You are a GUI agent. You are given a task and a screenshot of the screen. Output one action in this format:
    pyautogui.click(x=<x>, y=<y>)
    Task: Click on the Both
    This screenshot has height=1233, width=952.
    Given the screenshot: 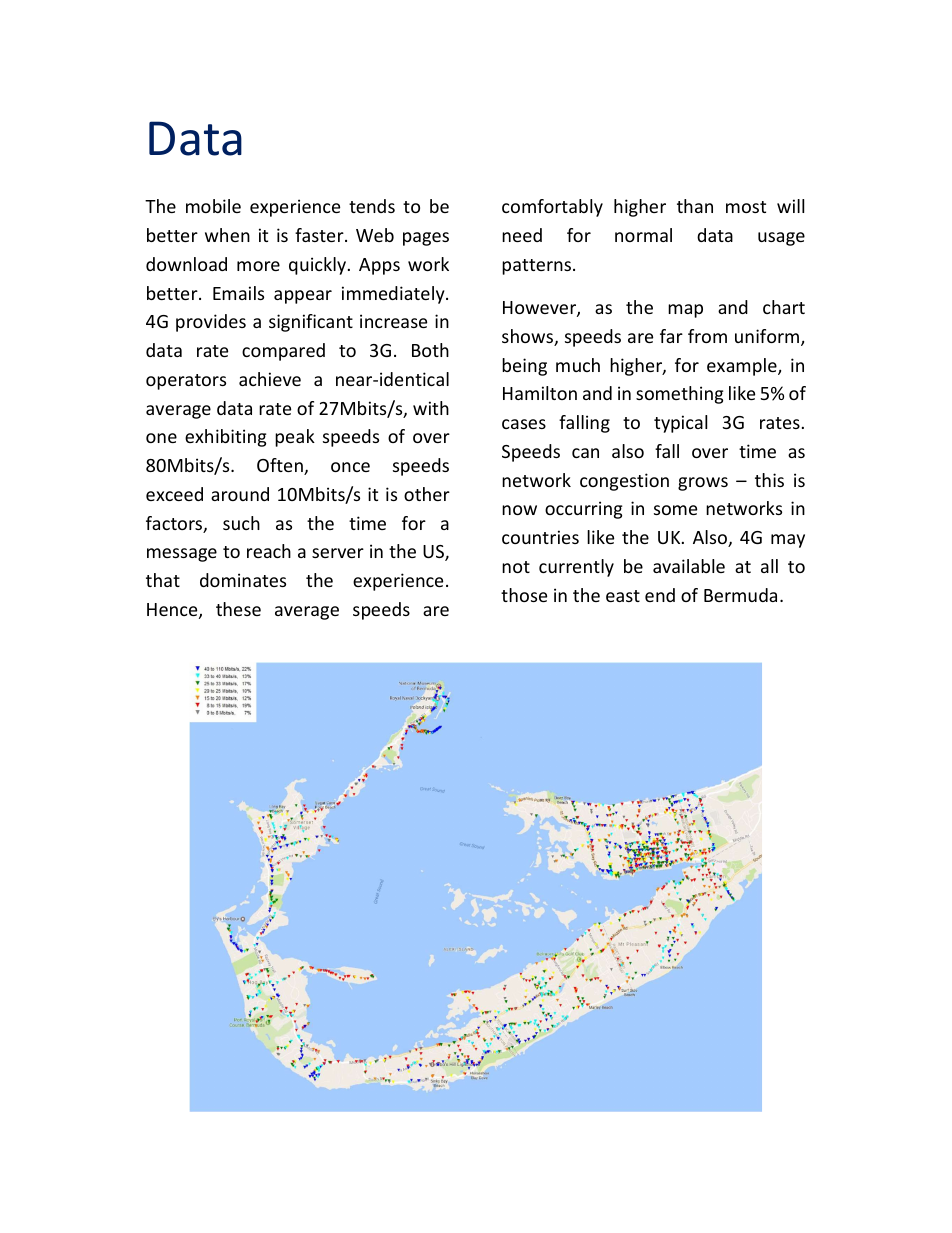 What is the action you would take?
    pyautogui.click(x=430, y=350)
